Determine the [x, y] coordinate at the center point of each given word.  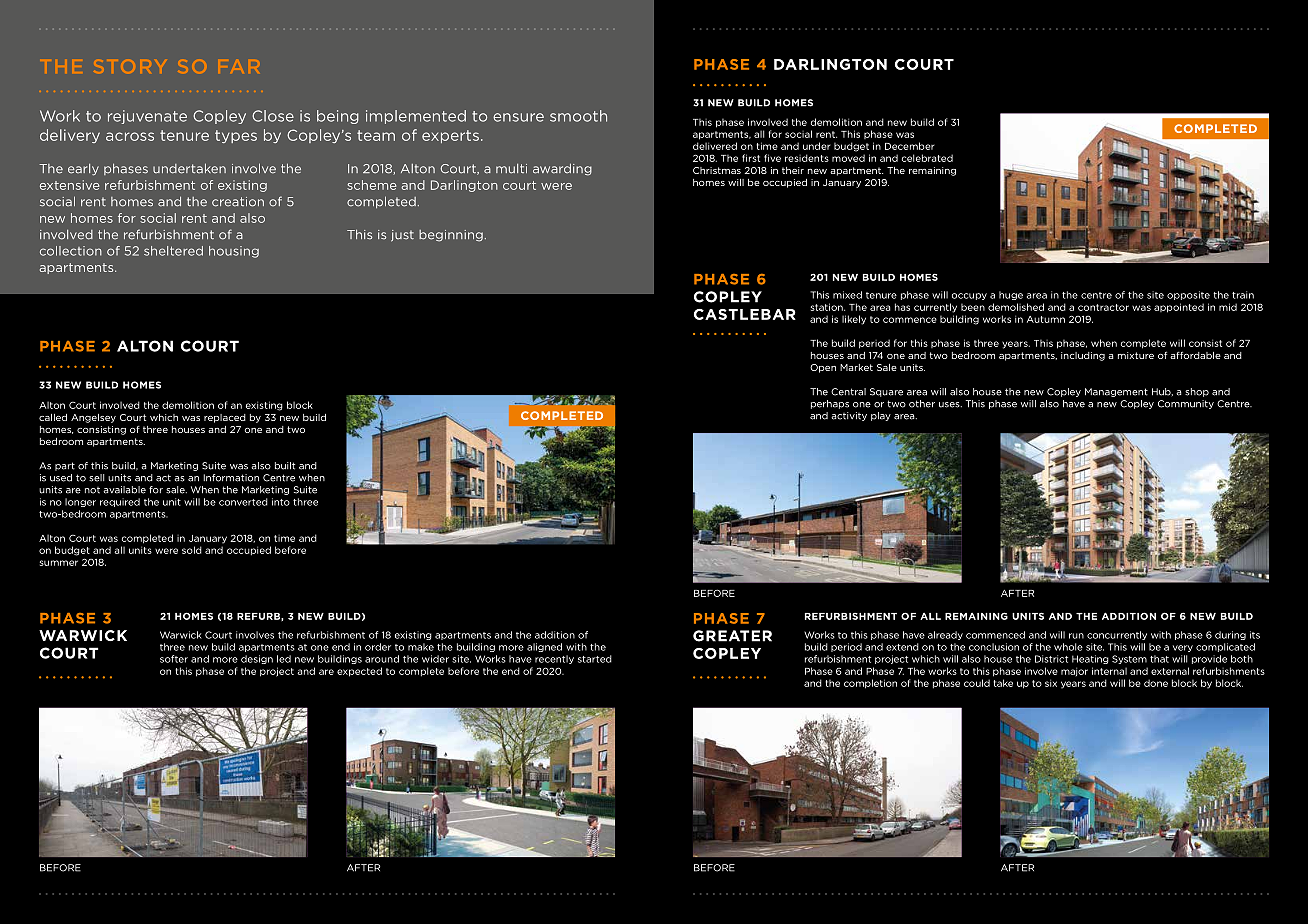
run [1076, 636]
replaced [225, 418]
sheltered [173, 251]
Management [1116, 392]
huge [1011, 295]
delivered [715, 146]
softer [174, 659]
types [236, 136]
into [281, 502]
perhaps [830, 404]
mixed [847, 295]
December [909, 146]
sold [192, 550]
